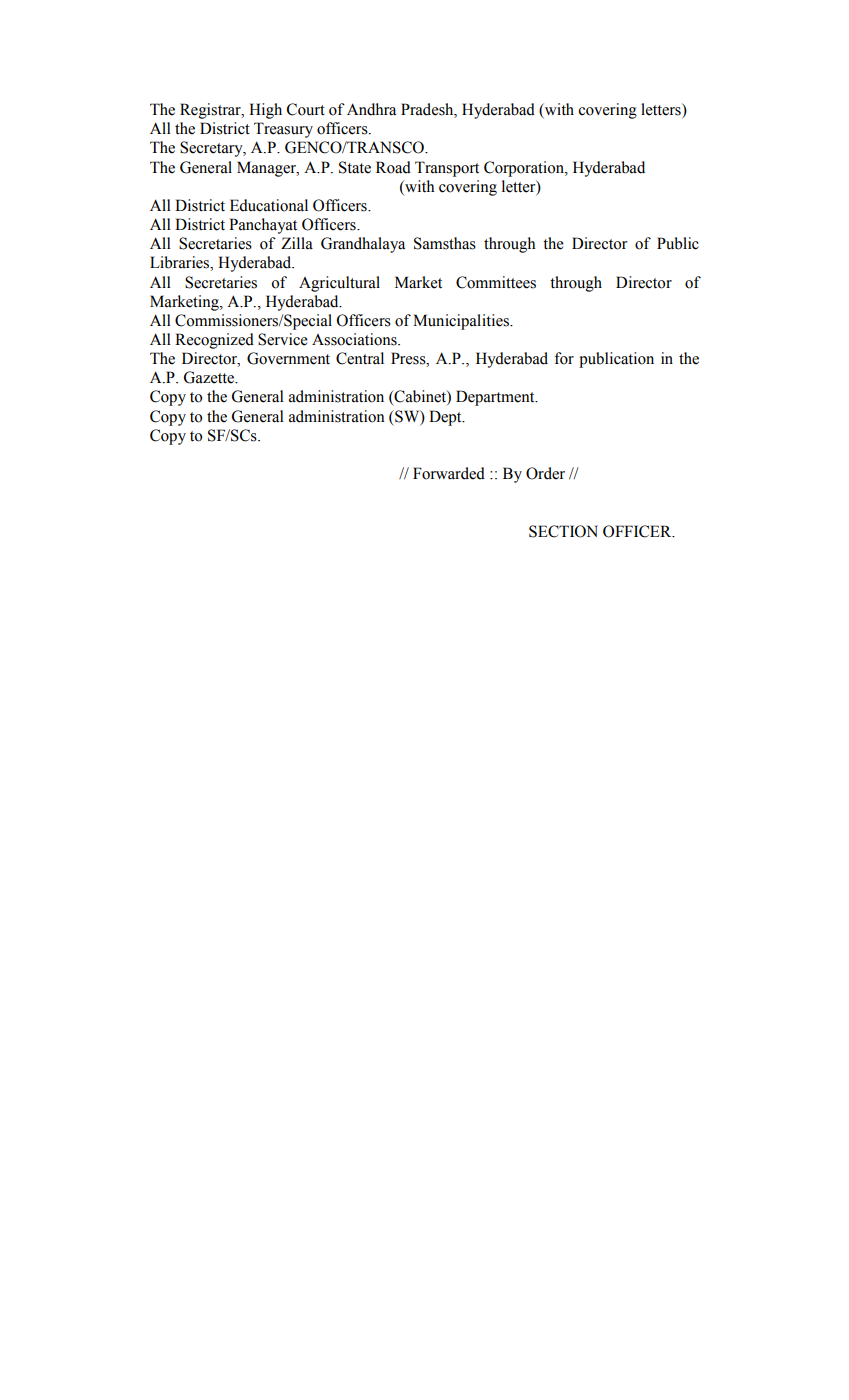  Describe the element at coordinates (462, 322) in the document. I see `Municipalities` at that location.
